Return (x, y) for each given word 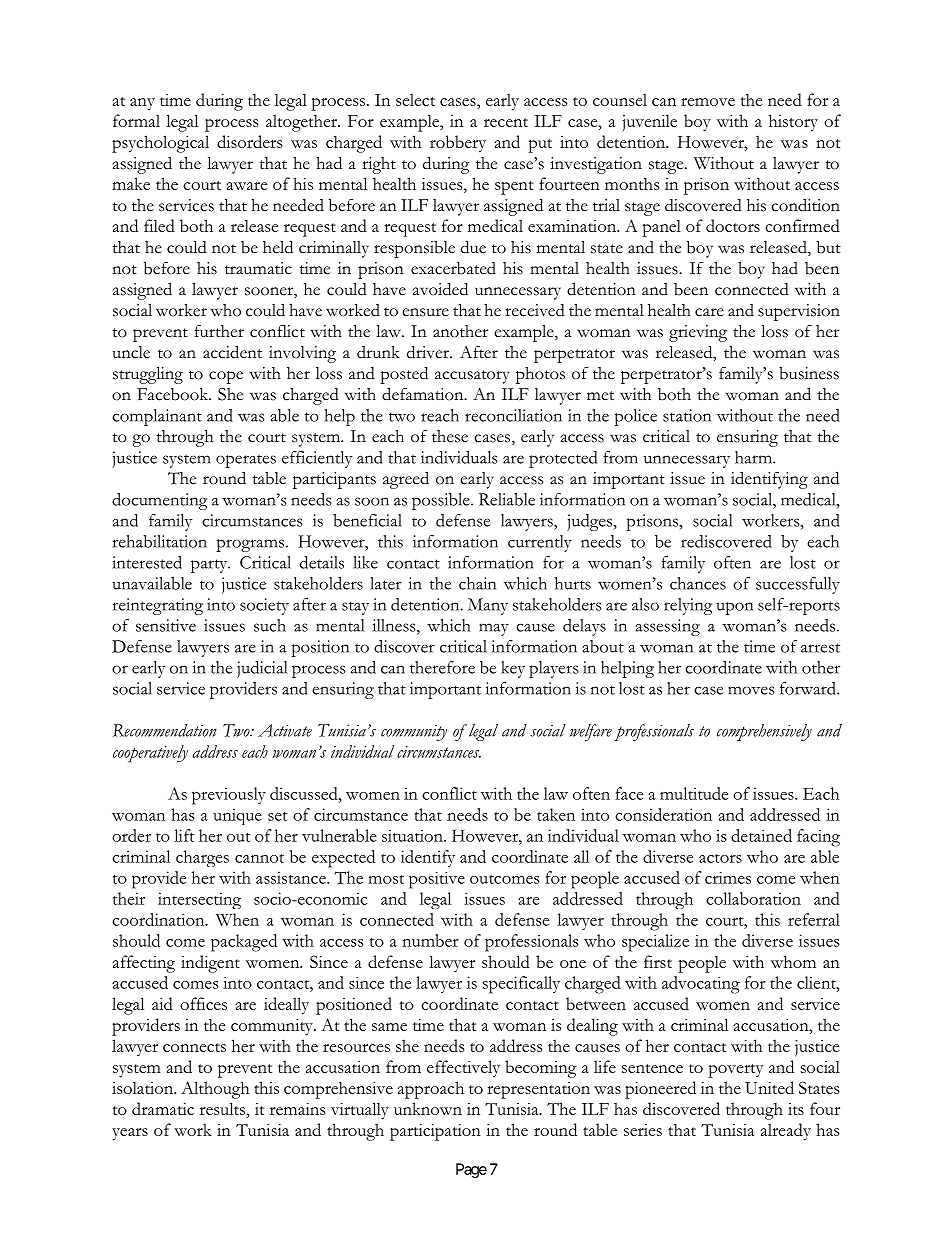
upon (734, 608)
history (793, 123)
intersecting (199, 900)
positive (437, 880)
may (494, 629)
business (809, 373)
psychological (160, 144)
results (223, 1108)
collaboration (753, 898)
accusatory (472, 377)
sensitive (166, 625)
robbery (458, 144)
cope (226, 377)
